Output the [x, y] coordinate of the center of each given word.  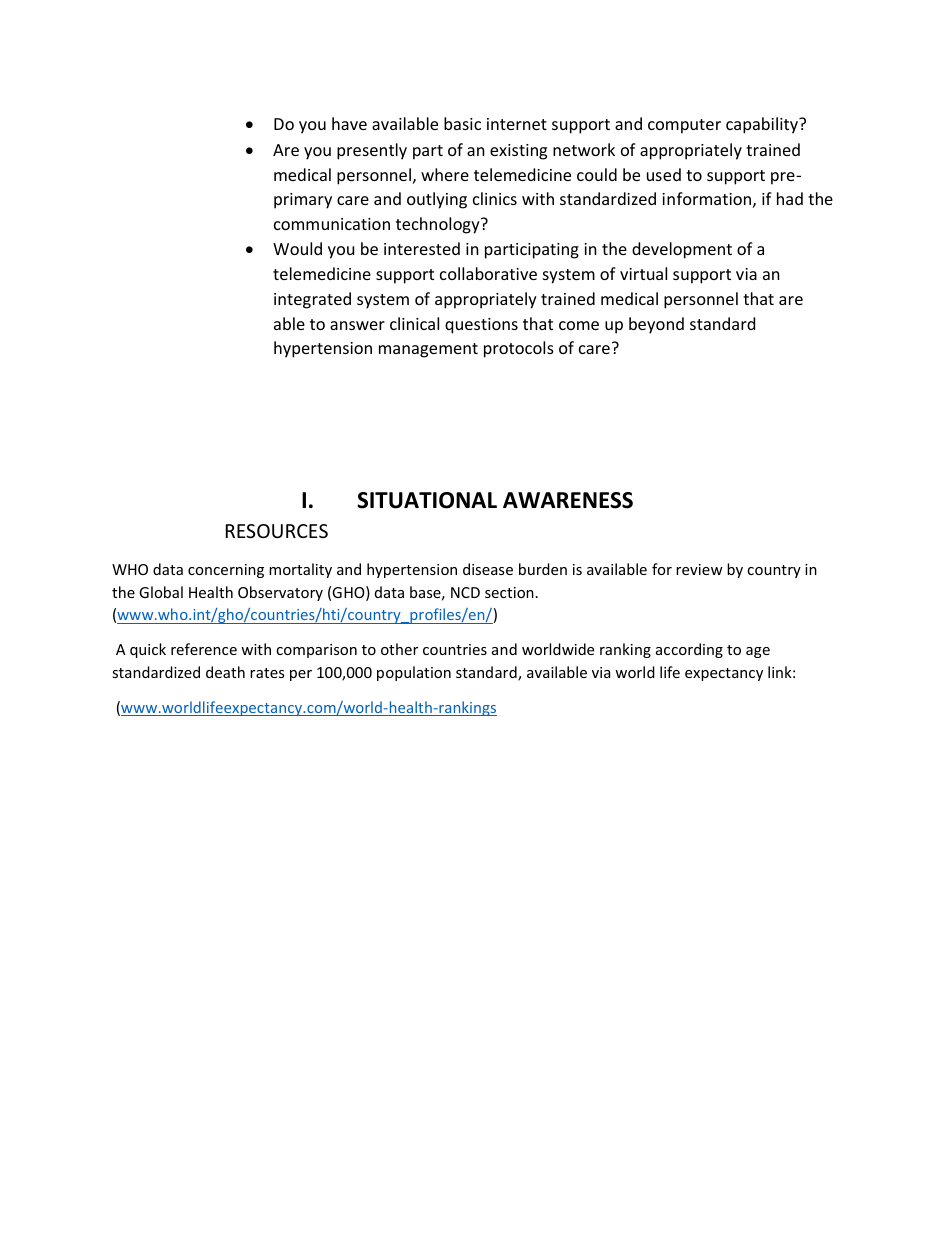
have [349, 123]
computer [684, 126]
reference [204, 649]
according [689, 650]
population [414, 673]
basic [462, 123]
